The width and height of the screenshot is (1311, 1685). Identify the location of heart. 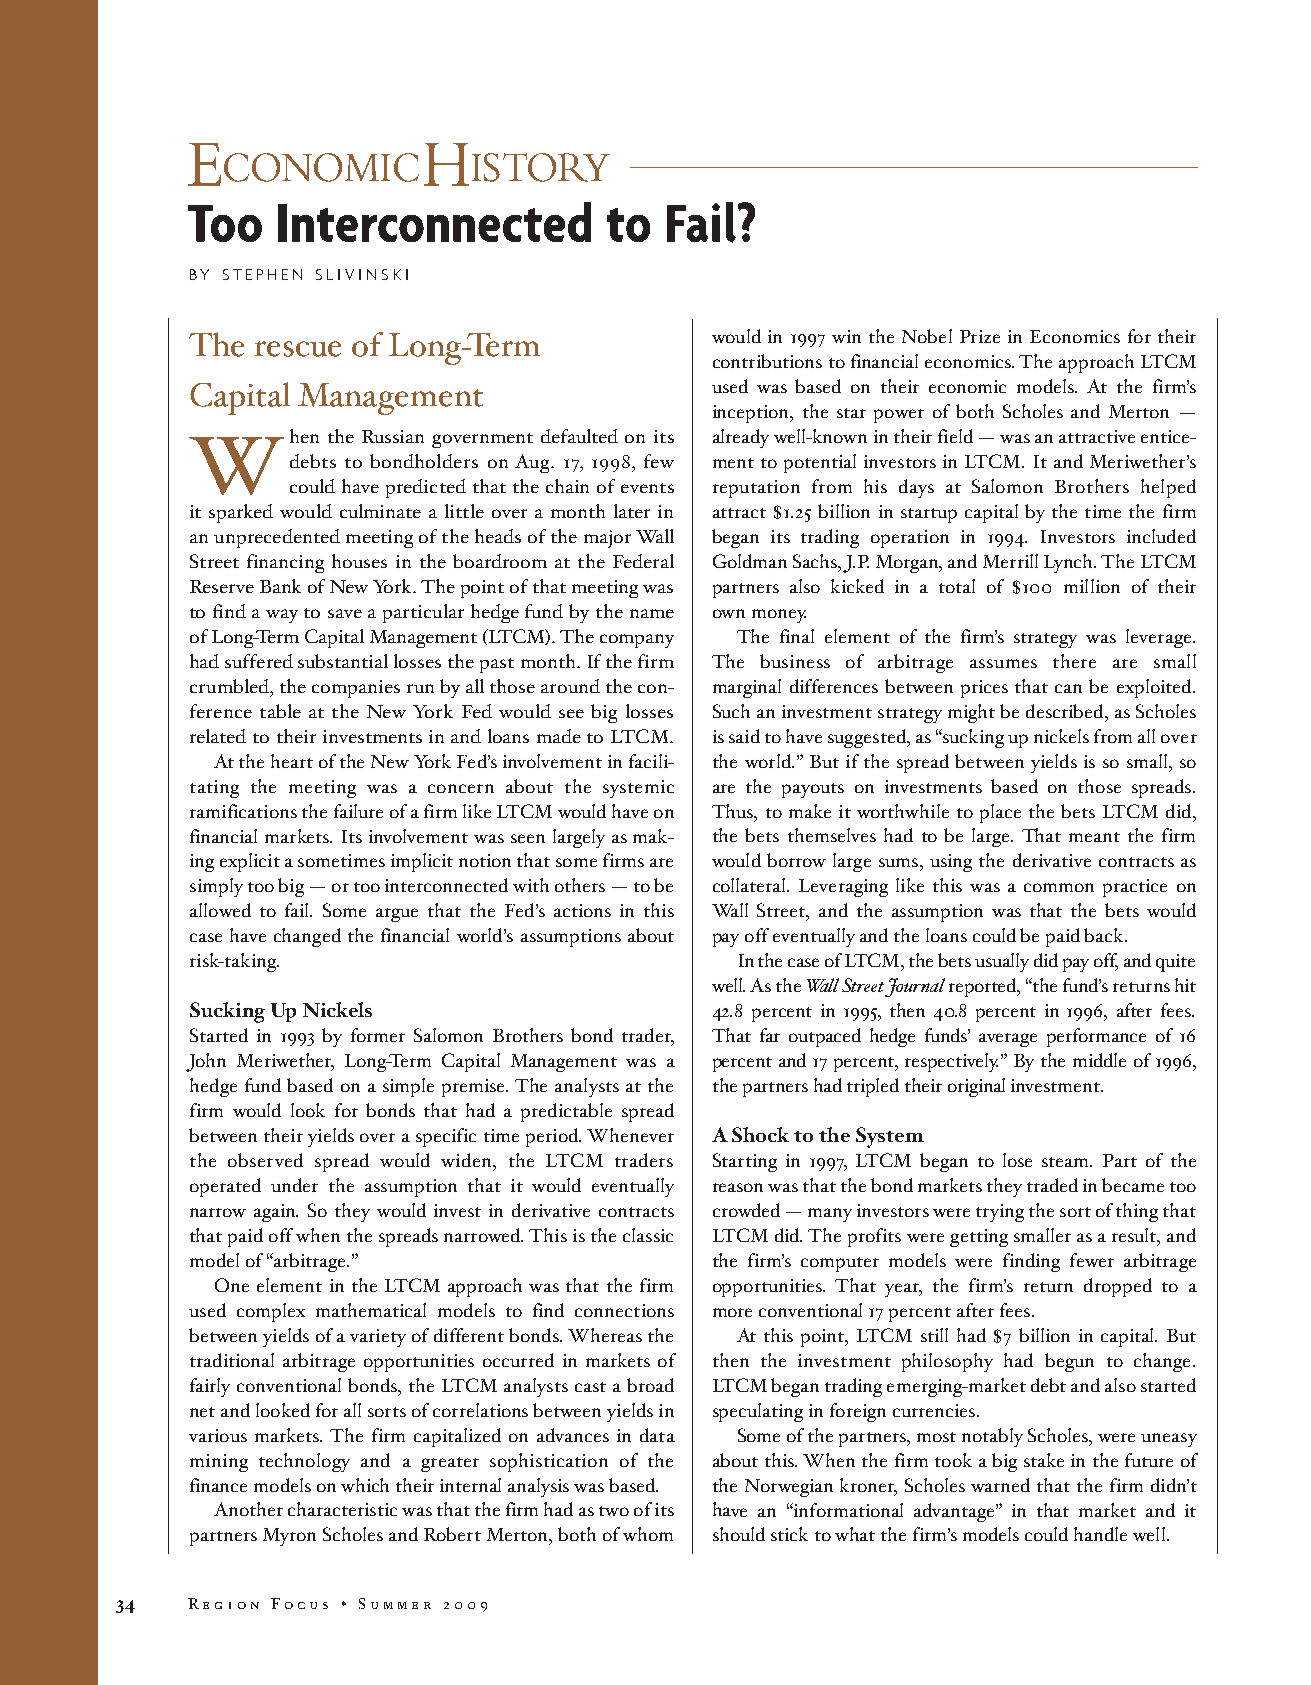
(292, 761).
